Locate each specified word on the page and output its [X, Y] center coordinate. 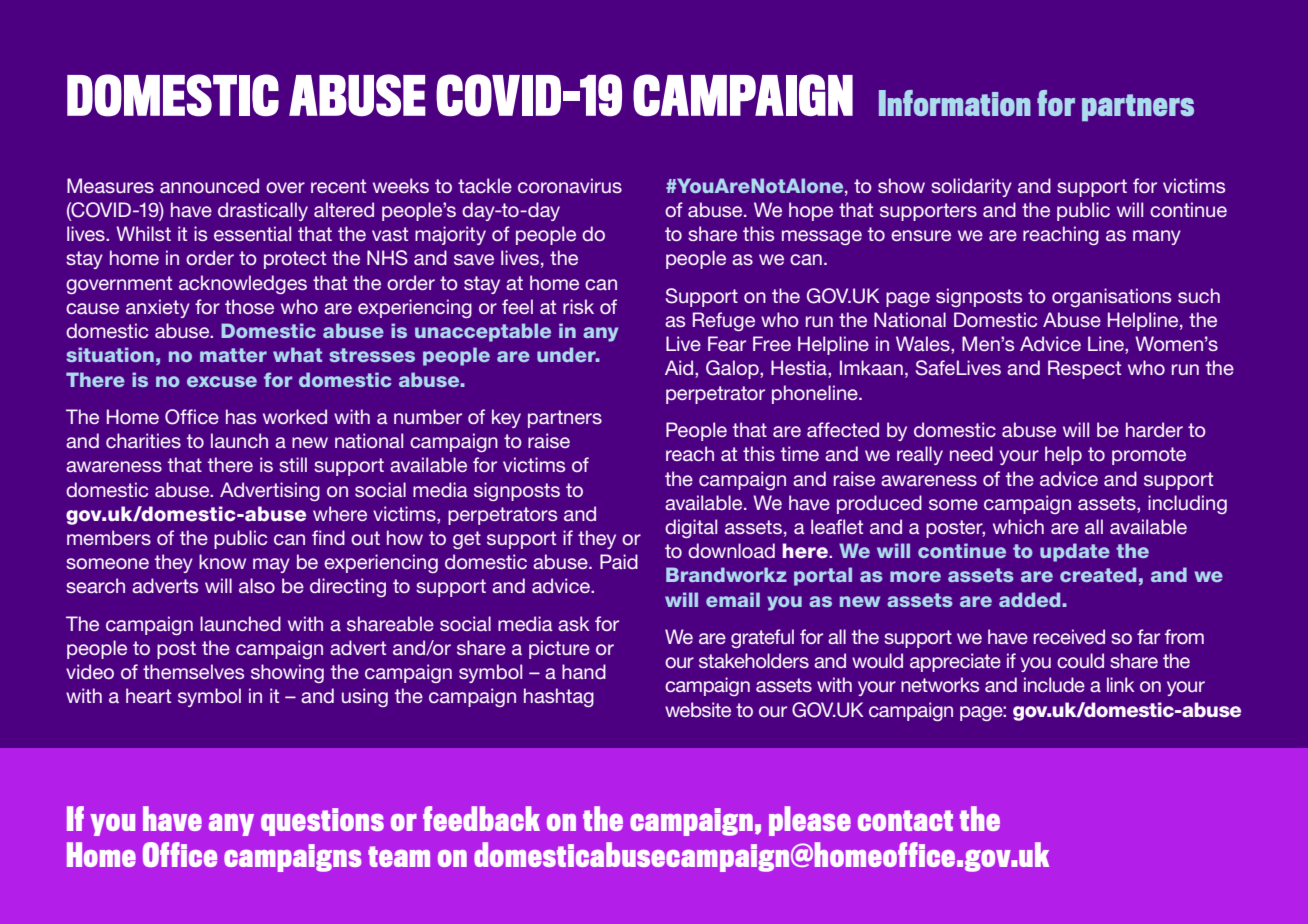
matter [233, 355]
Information [955, 103]
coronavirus [570, 185]
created [1098, 574]
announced [209, 185]
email [733, 599]
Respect [1084, 369]
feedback [481, 818]
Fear [727, 343]
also [257, 585]
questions [322, 822]
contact [905, 820]
